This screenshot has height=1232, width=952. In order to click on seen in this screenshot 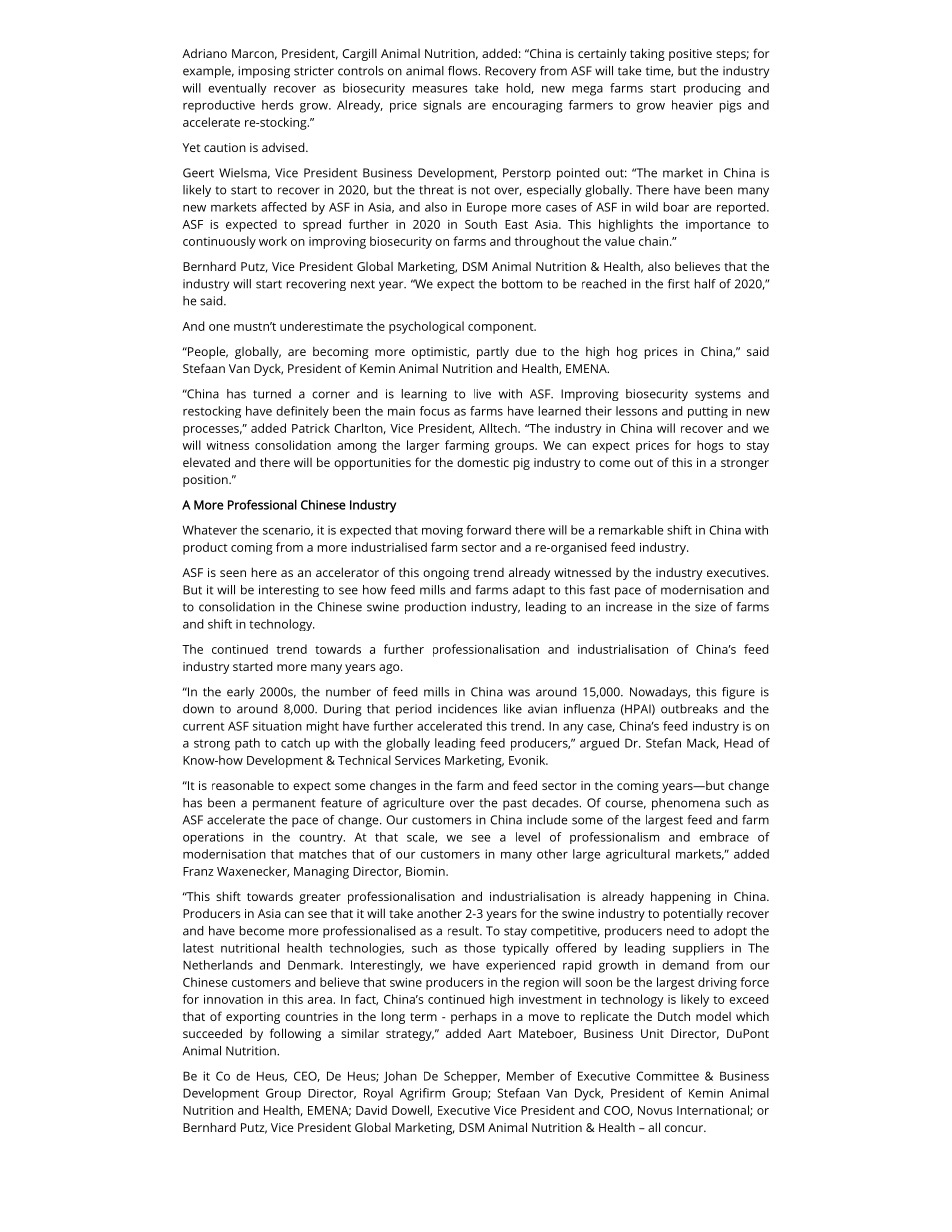, I will do `click(233, 573)`.
